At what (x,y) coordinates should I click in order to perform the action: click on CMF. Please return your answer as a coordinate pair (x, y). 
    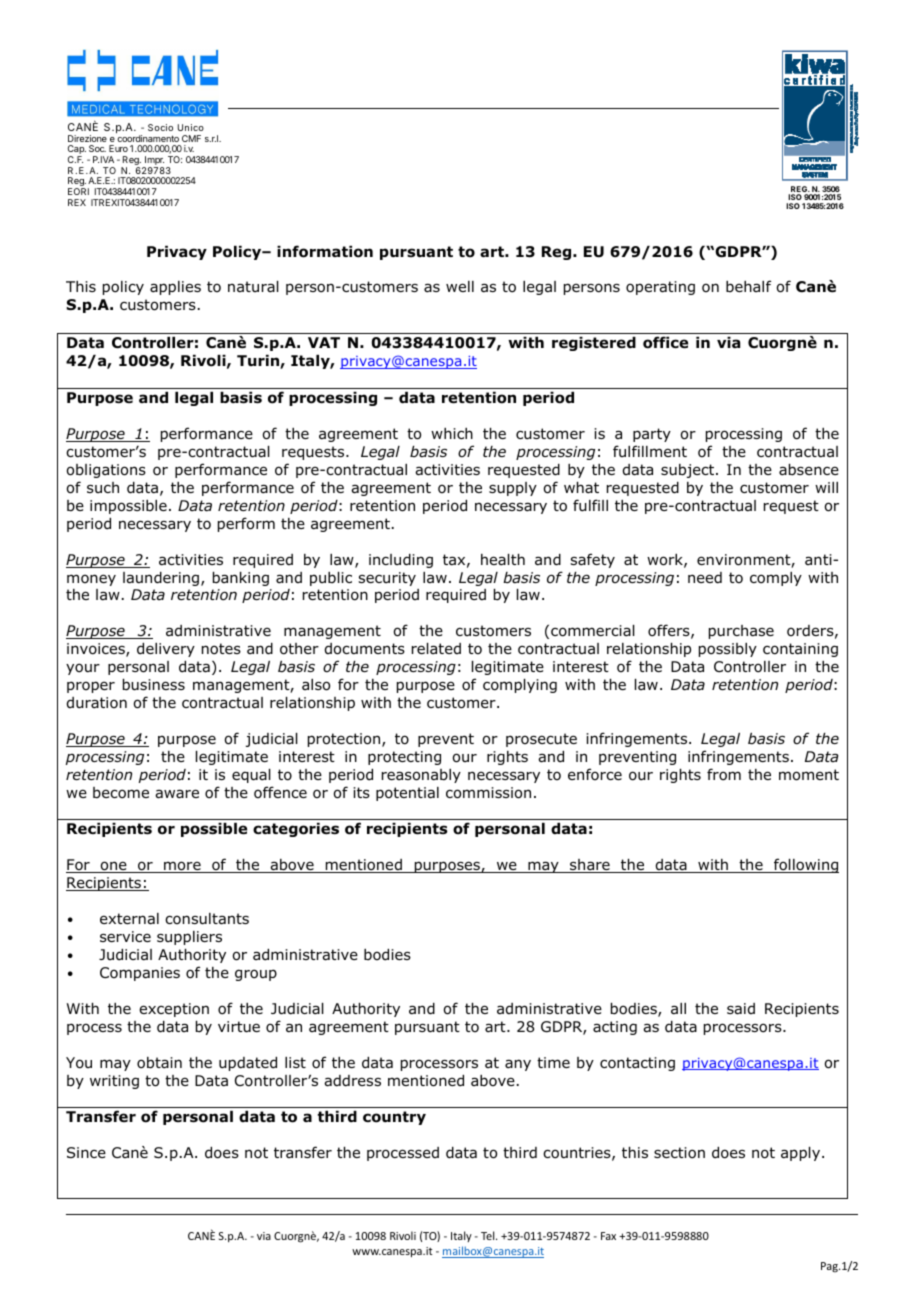
    Looking at the image, I should click on (191, 138).
